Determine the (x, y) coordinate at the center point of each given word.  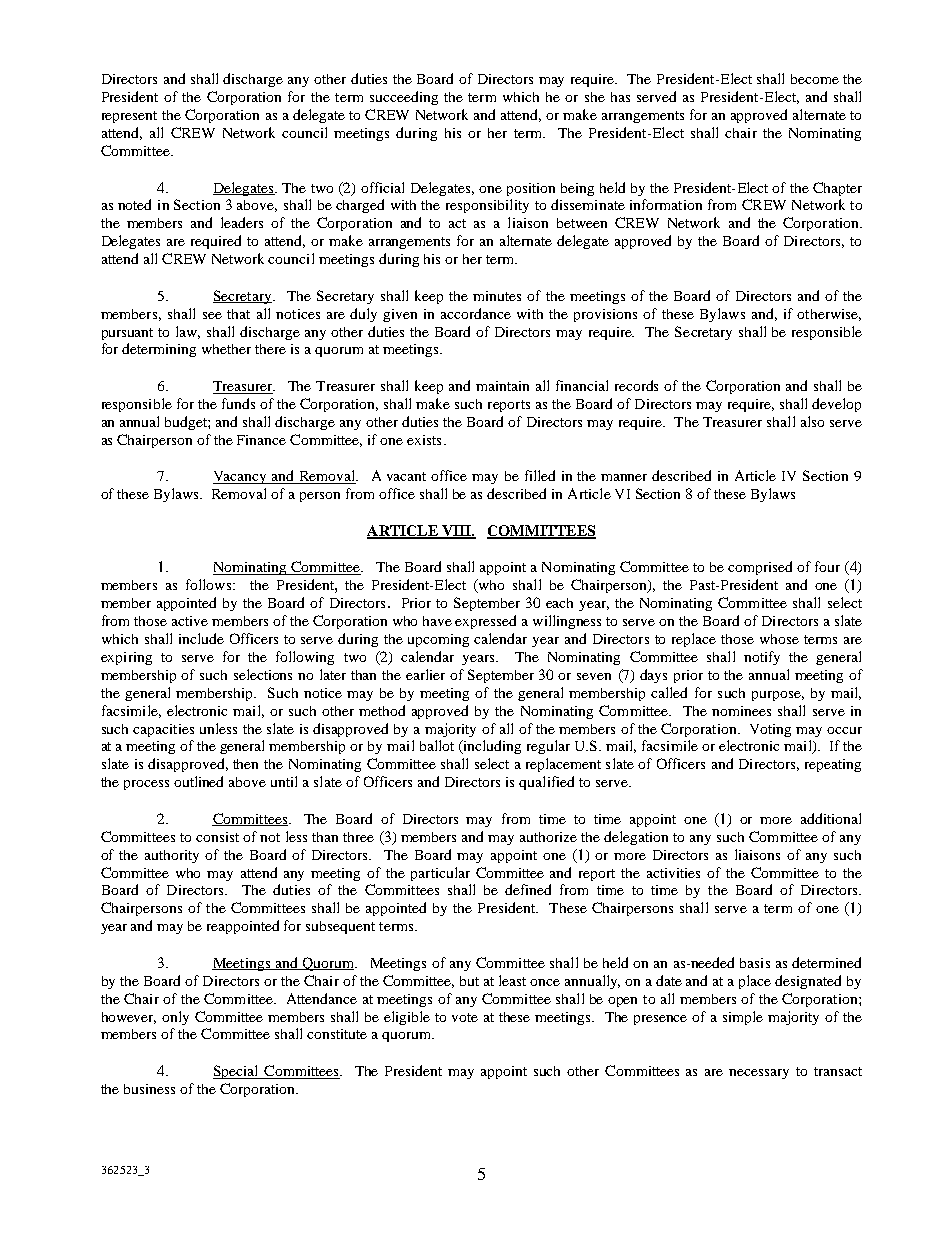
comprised (760, 568)
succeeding (404, 98)
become (815, 79)
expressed (485, 622)
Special (237, 1072)
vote (465, 1017)
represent (129, 117)
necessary (759, 1074)
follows (208, 584)
